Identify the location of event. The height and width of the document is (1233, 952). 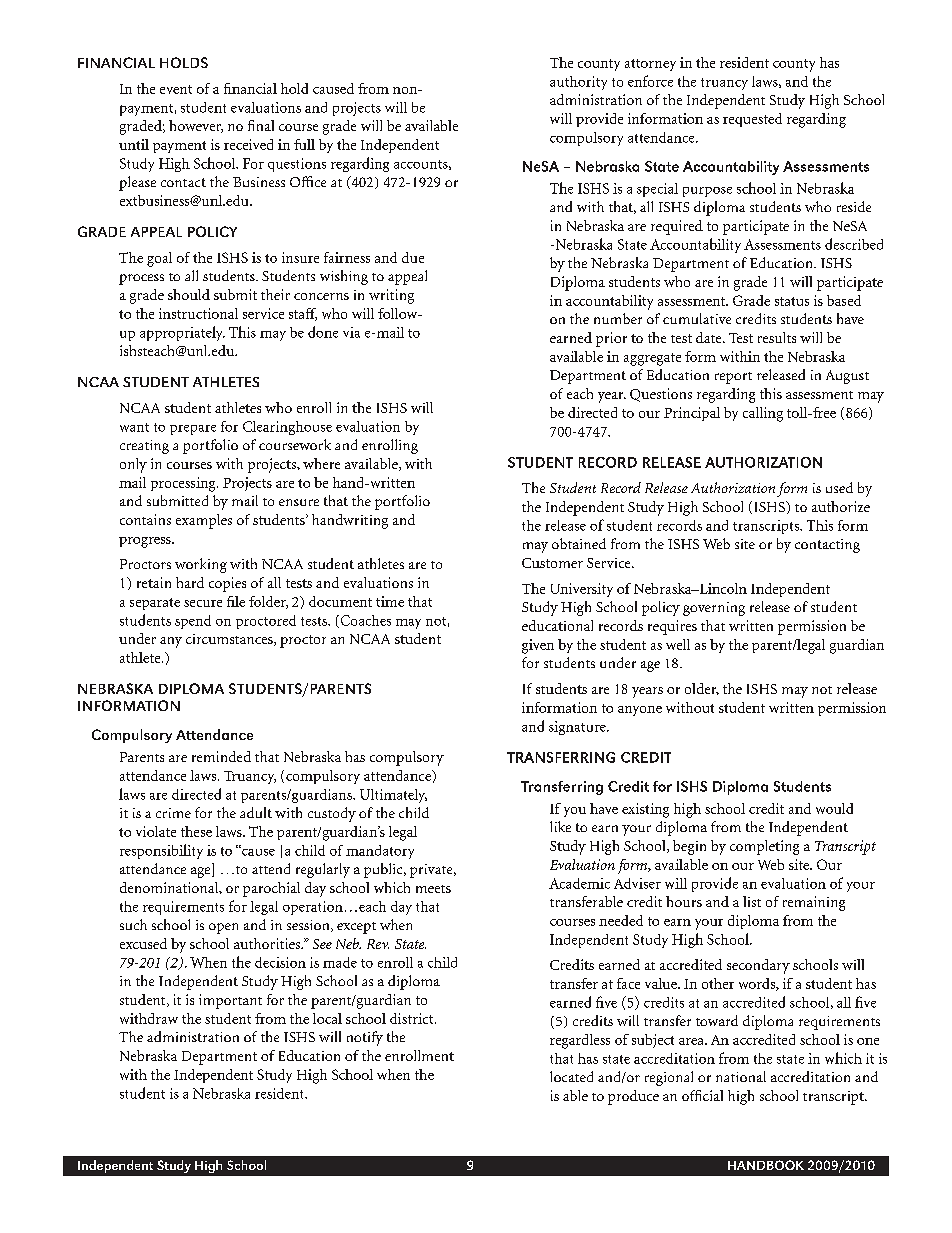
(176, 89).
